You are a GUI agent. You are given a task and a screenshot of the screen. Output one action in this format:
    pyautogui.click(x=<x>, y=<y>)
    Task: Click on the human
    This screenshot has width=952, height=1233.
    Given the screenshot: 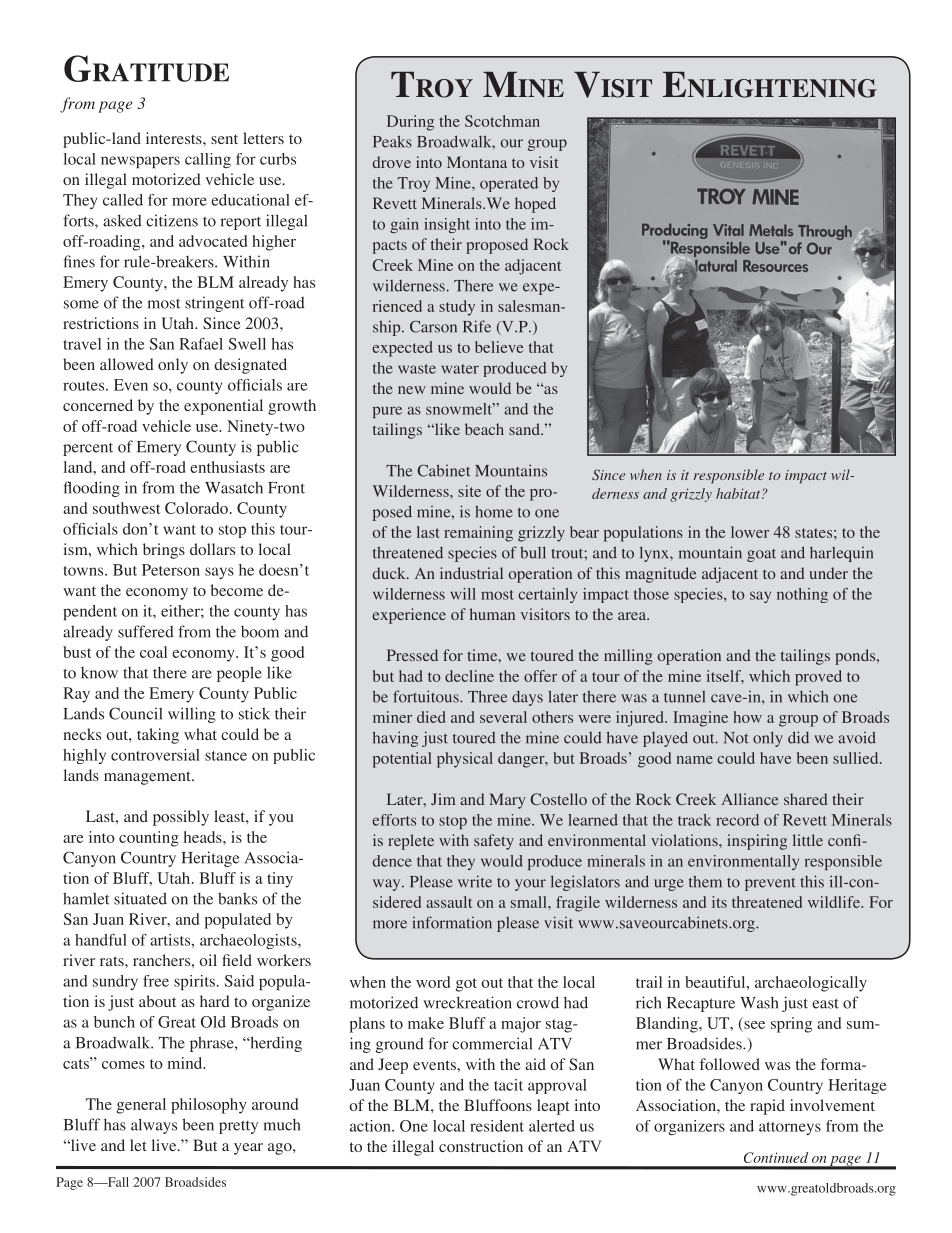 What is the action you would take?
    pyautogui.click(x=492, y=614)
